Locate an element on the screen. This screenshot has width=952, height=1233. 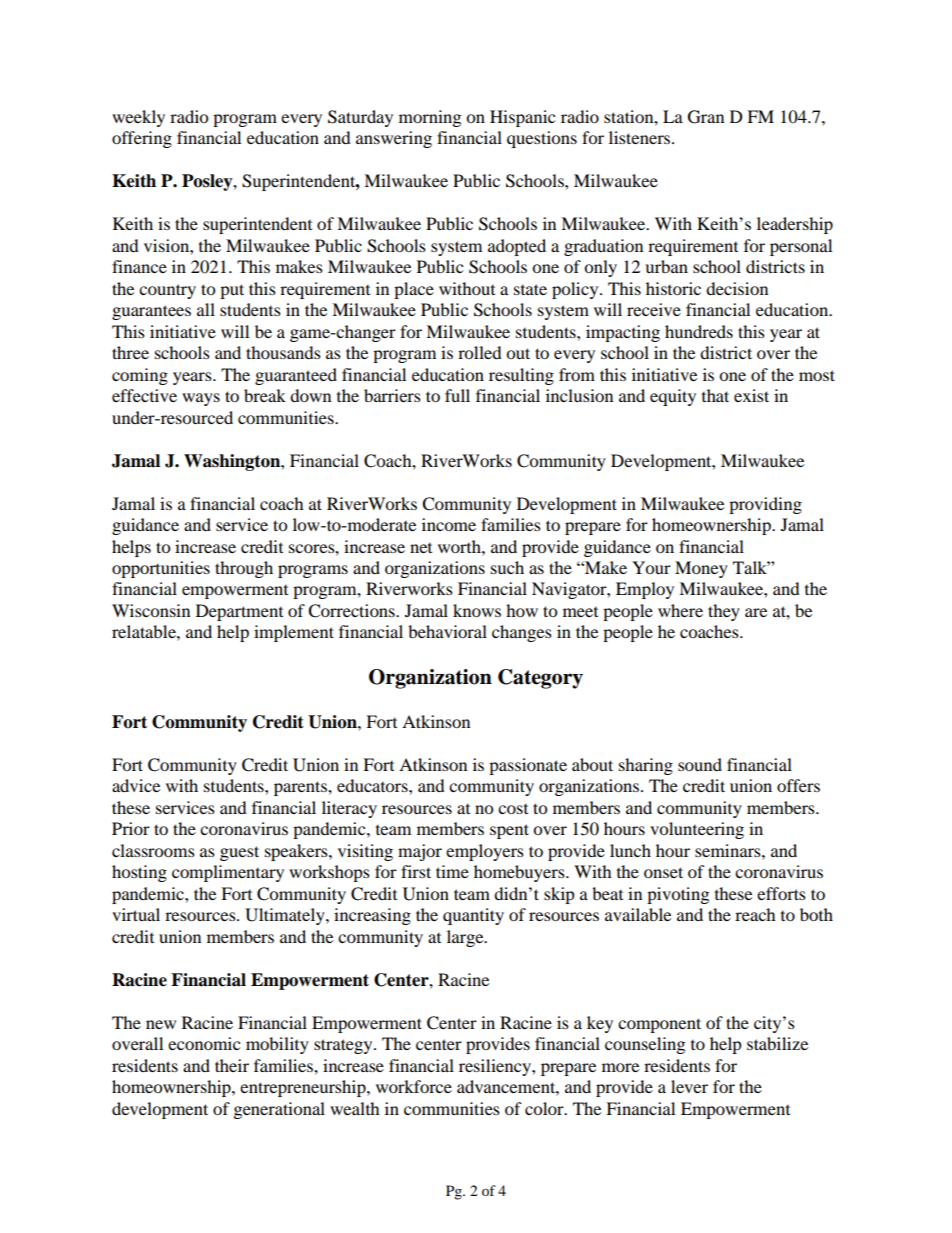
Department is located at coordinates (239, 612).
